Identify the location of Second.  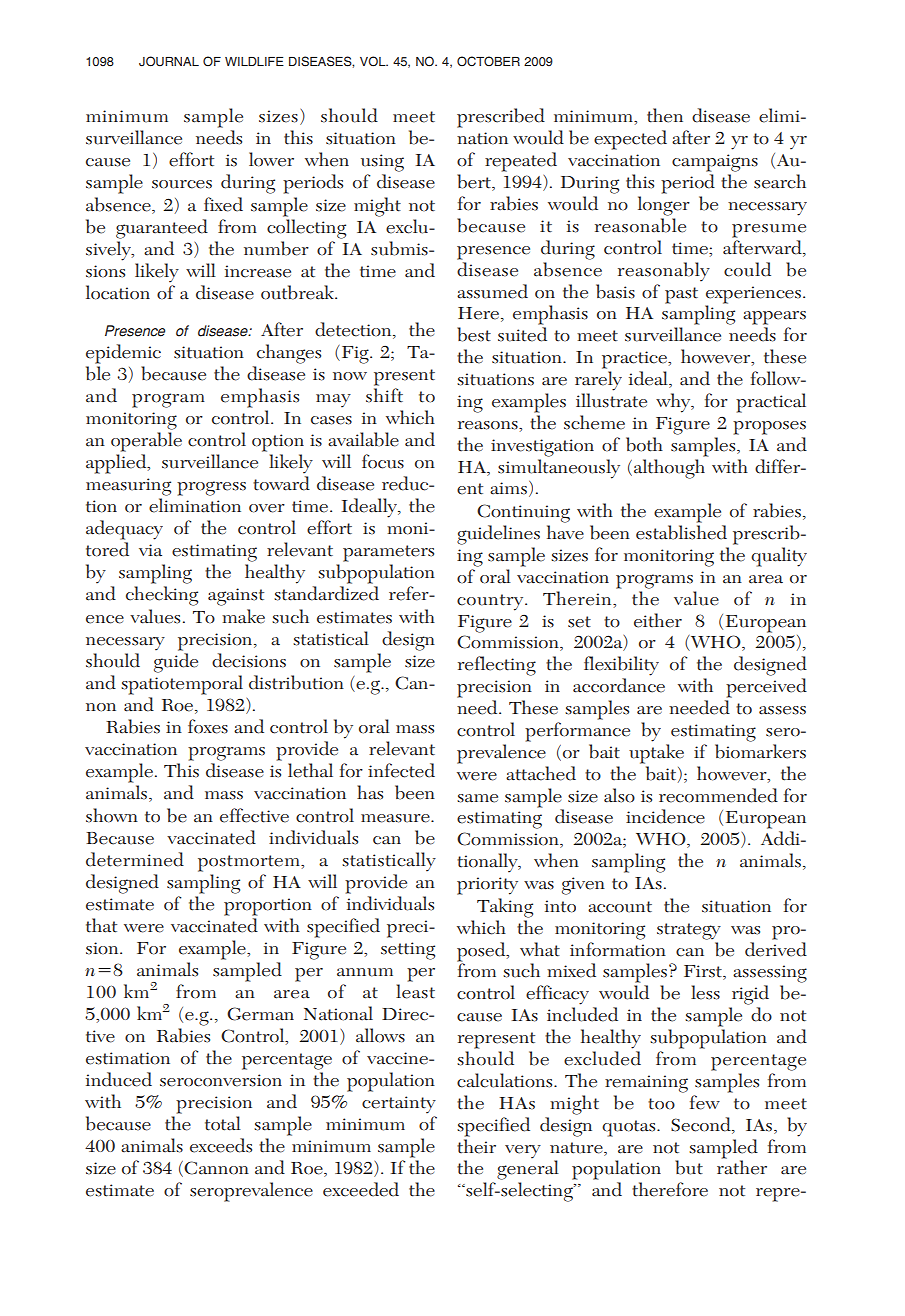
(702, 1124).
